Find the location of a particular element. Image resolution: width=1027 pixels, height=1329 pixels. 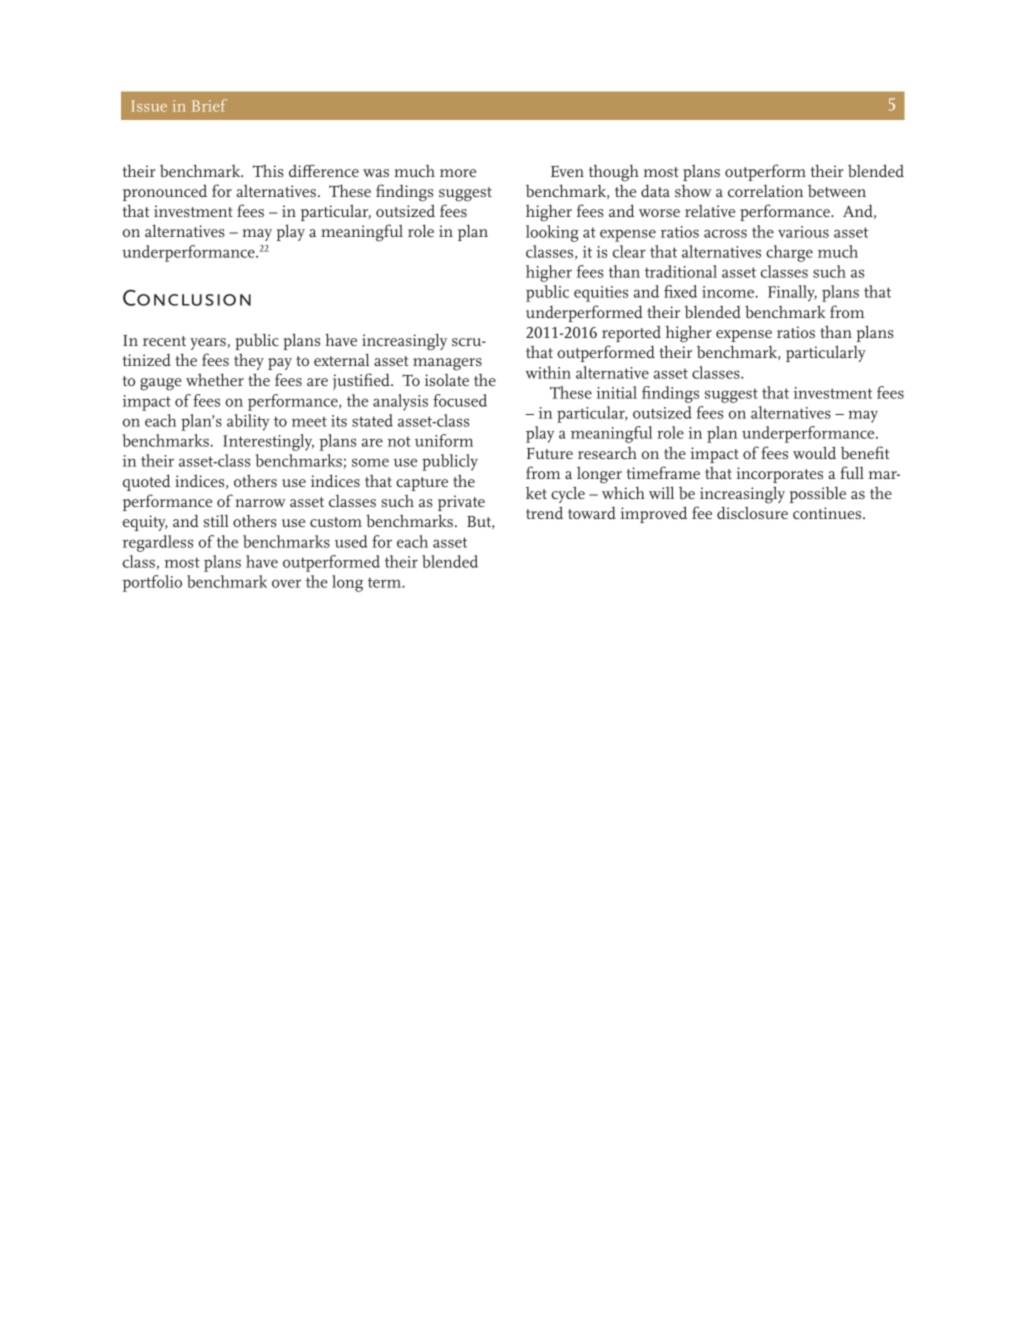

more is located at coordinates (458, 173).
